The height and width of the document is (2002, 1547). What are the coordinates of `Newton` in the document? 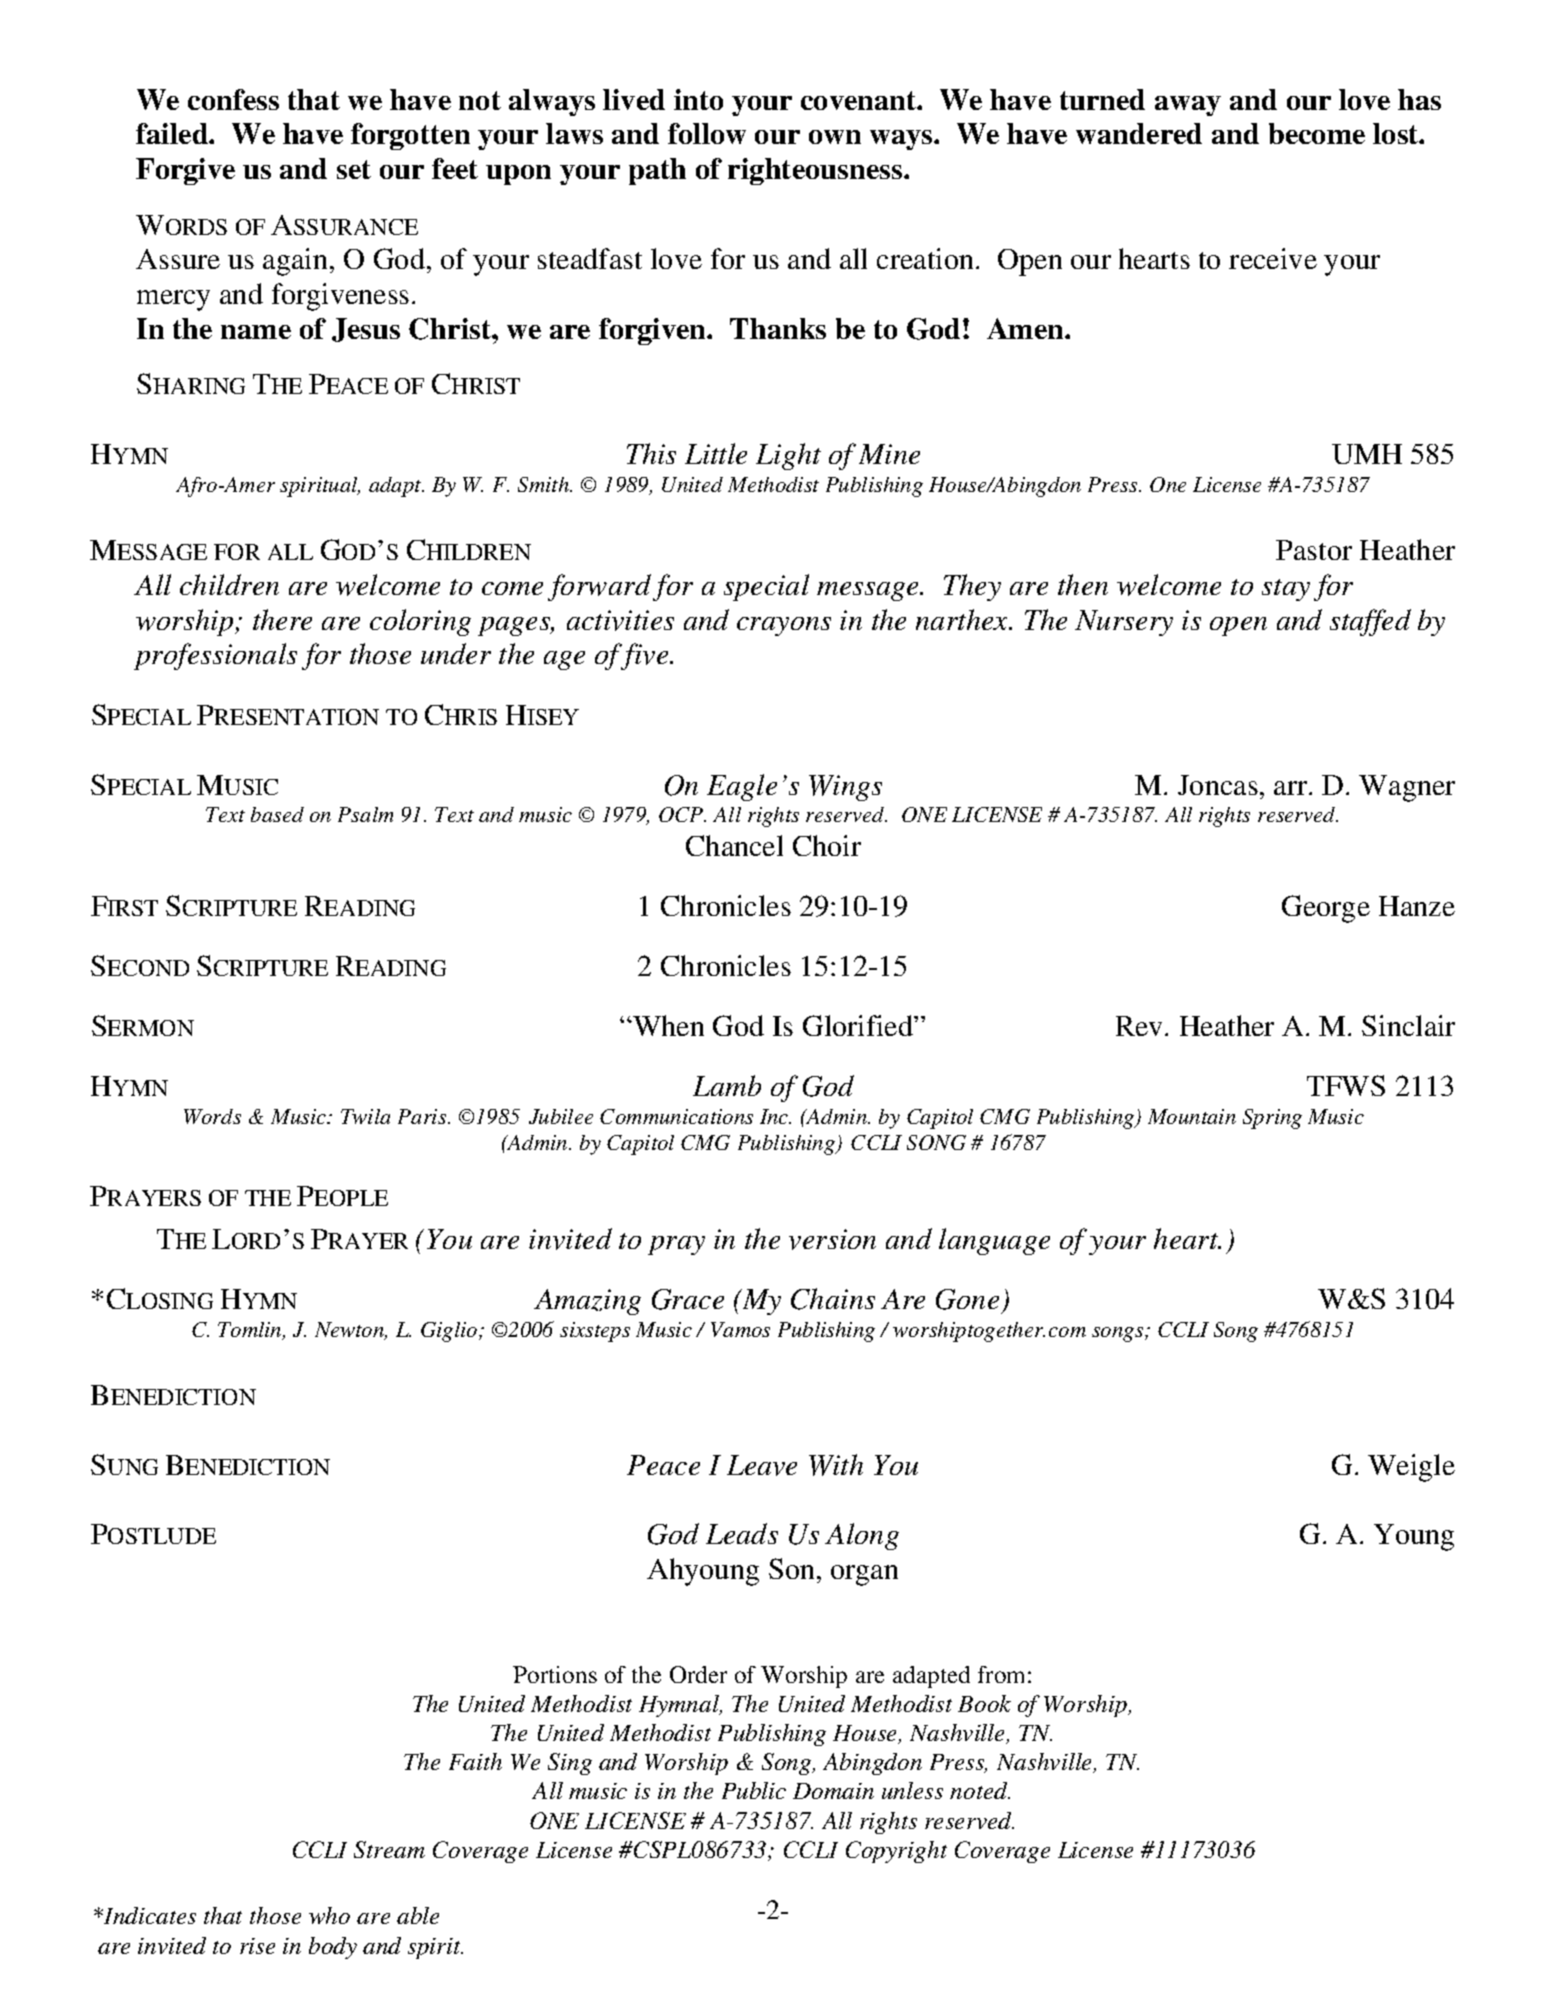 It's located at (351, 1331).
